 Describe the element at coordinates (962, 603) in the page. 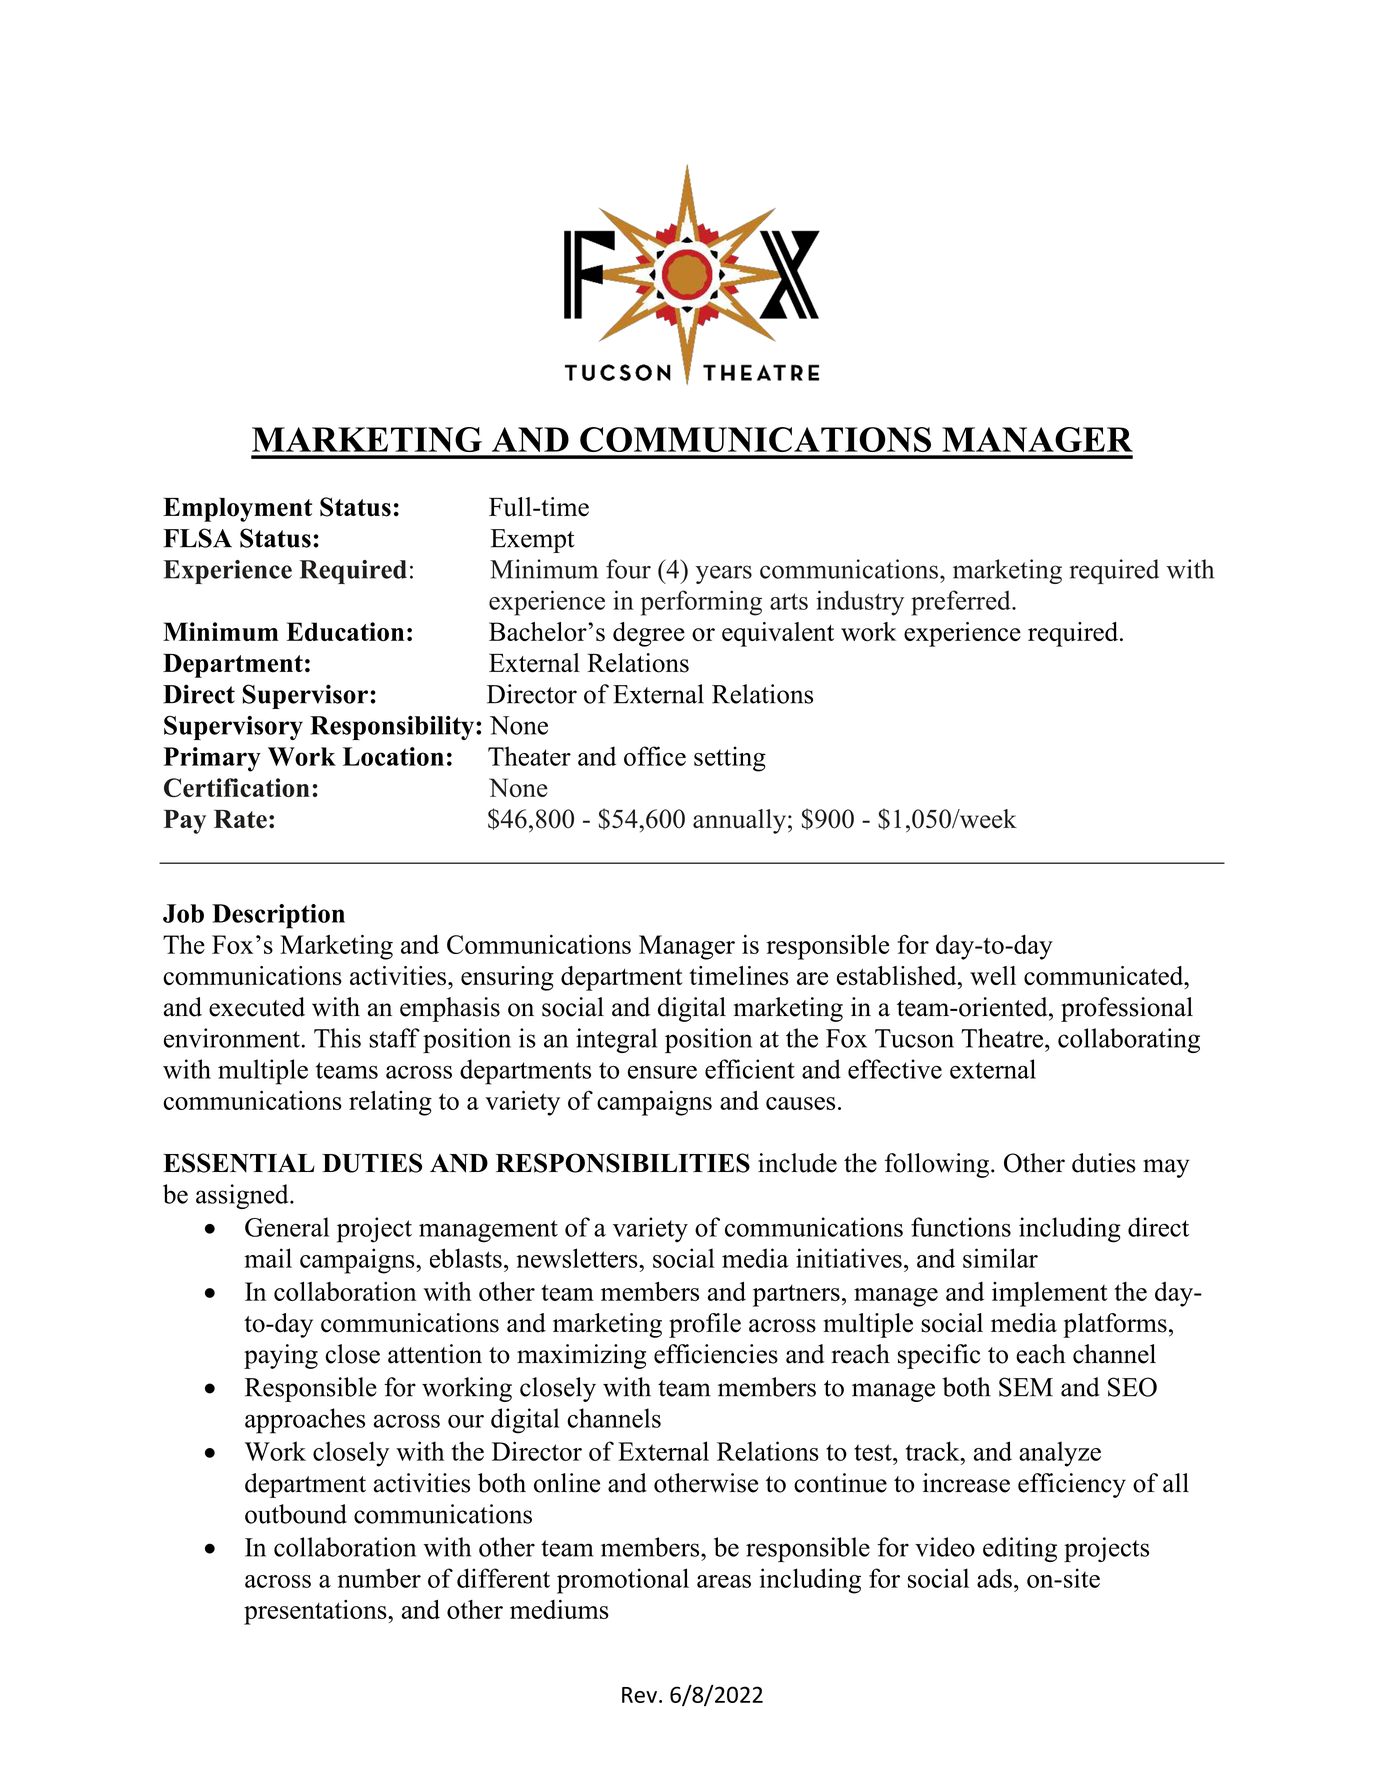

I see `preferred` at that location.
